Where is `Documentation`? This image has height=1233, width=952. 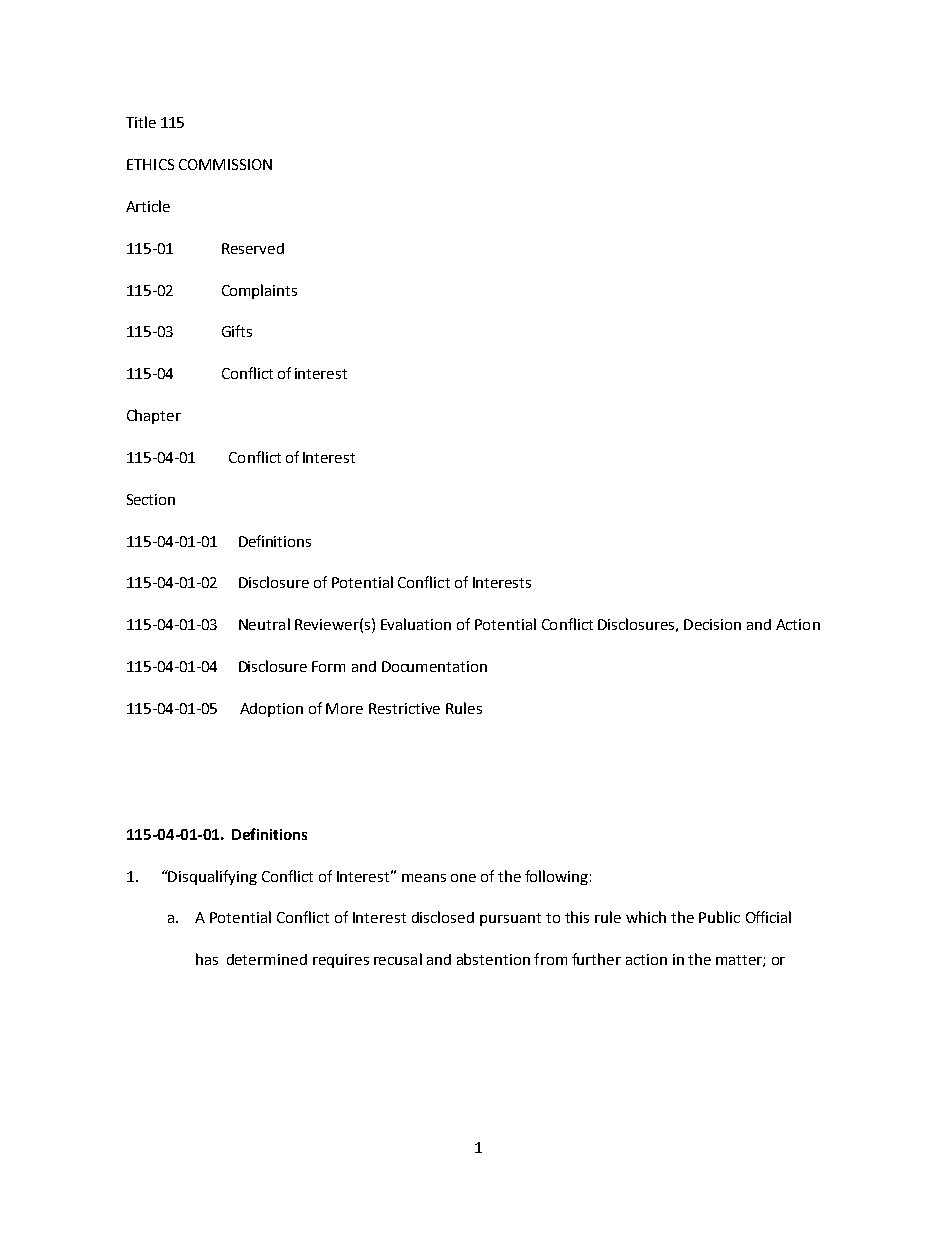 Documentation is located at coordinates (434, 666).
